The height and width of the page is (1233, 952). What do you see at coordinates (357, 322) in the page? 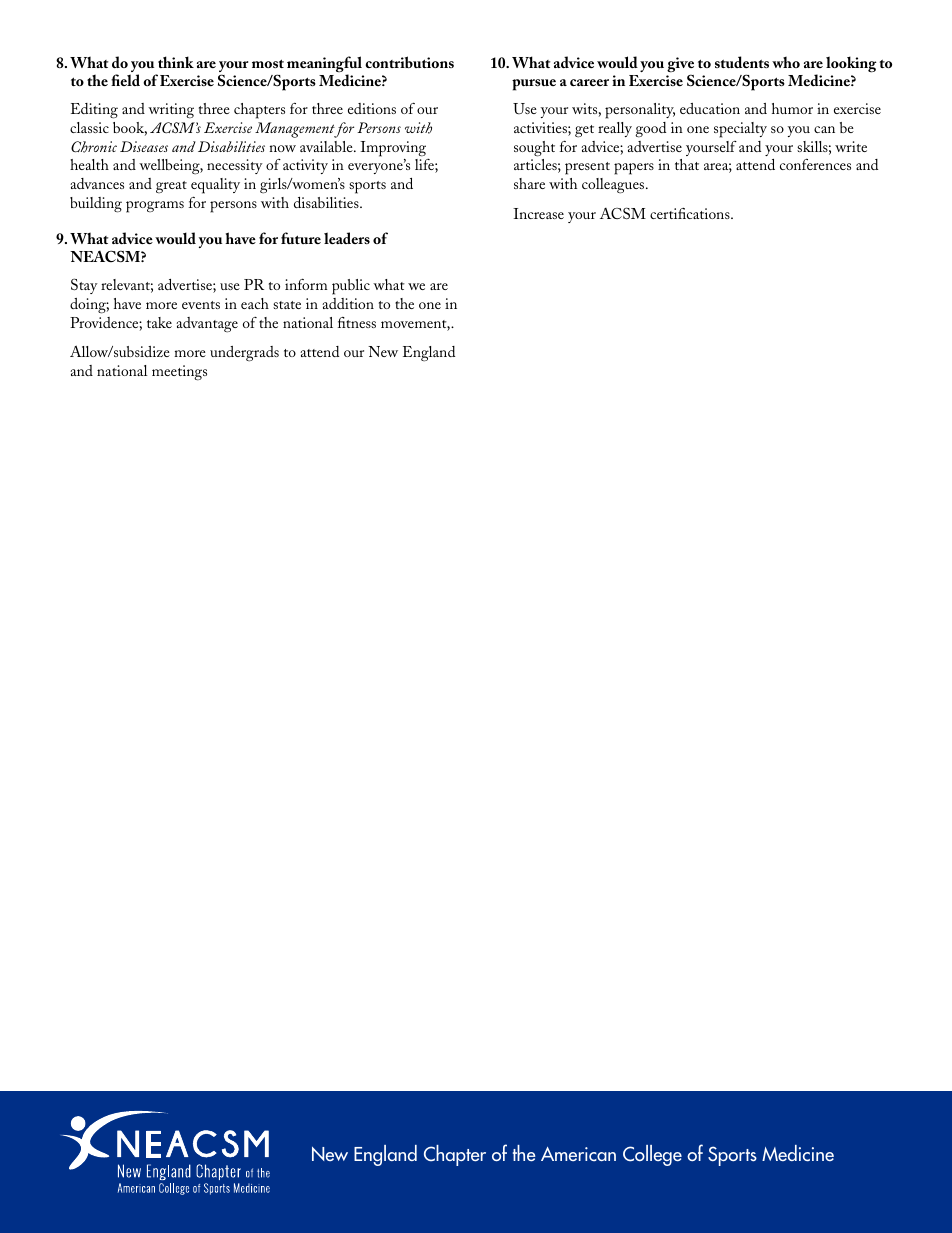
I see `fitness` at bounding box center [357, 322].
